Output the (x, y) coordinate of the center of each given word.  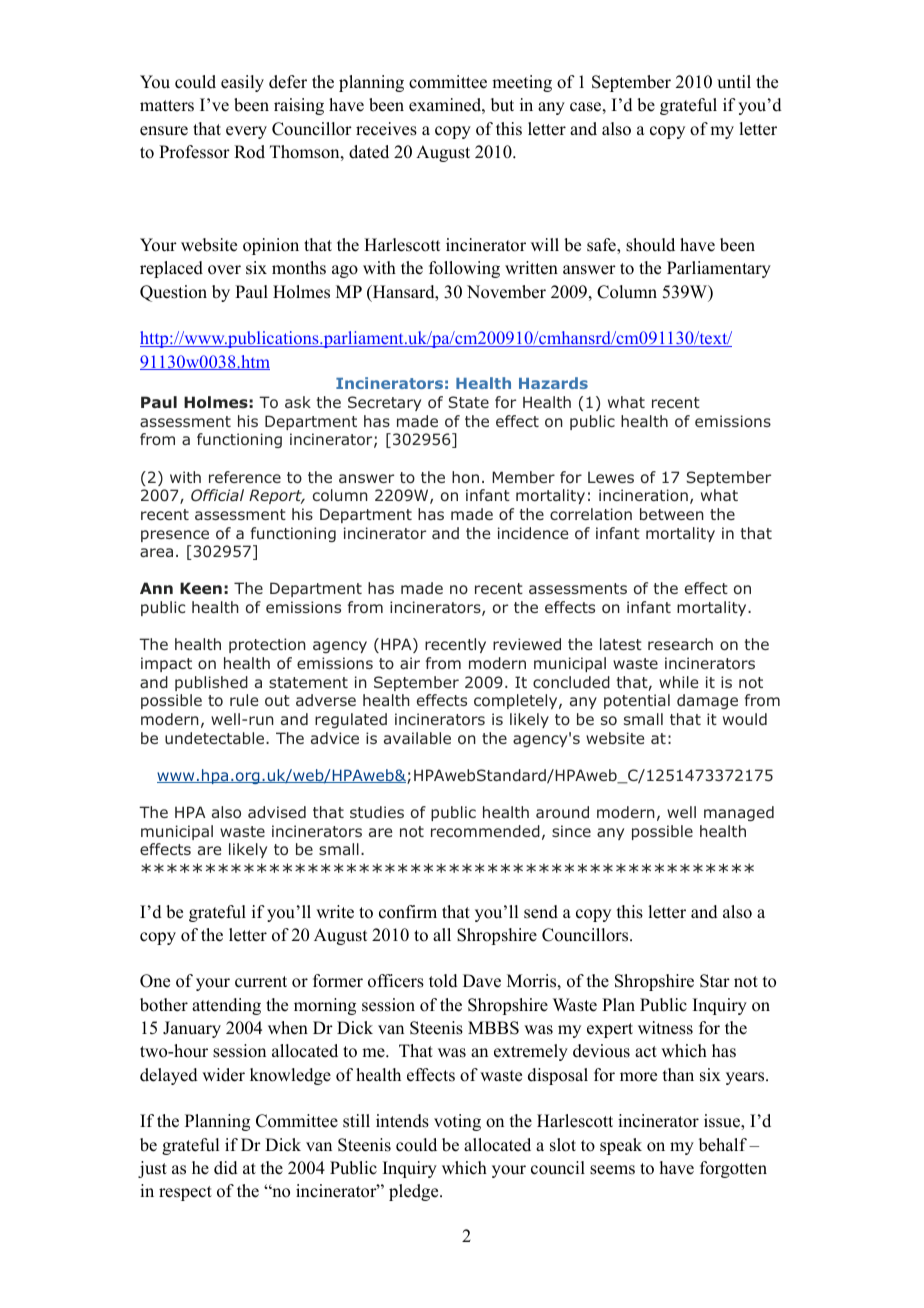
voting (457, 1122)
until (734, 82)
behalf (723, 1145)
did (226, 1168)
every (246, 132)
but (502, 105)
